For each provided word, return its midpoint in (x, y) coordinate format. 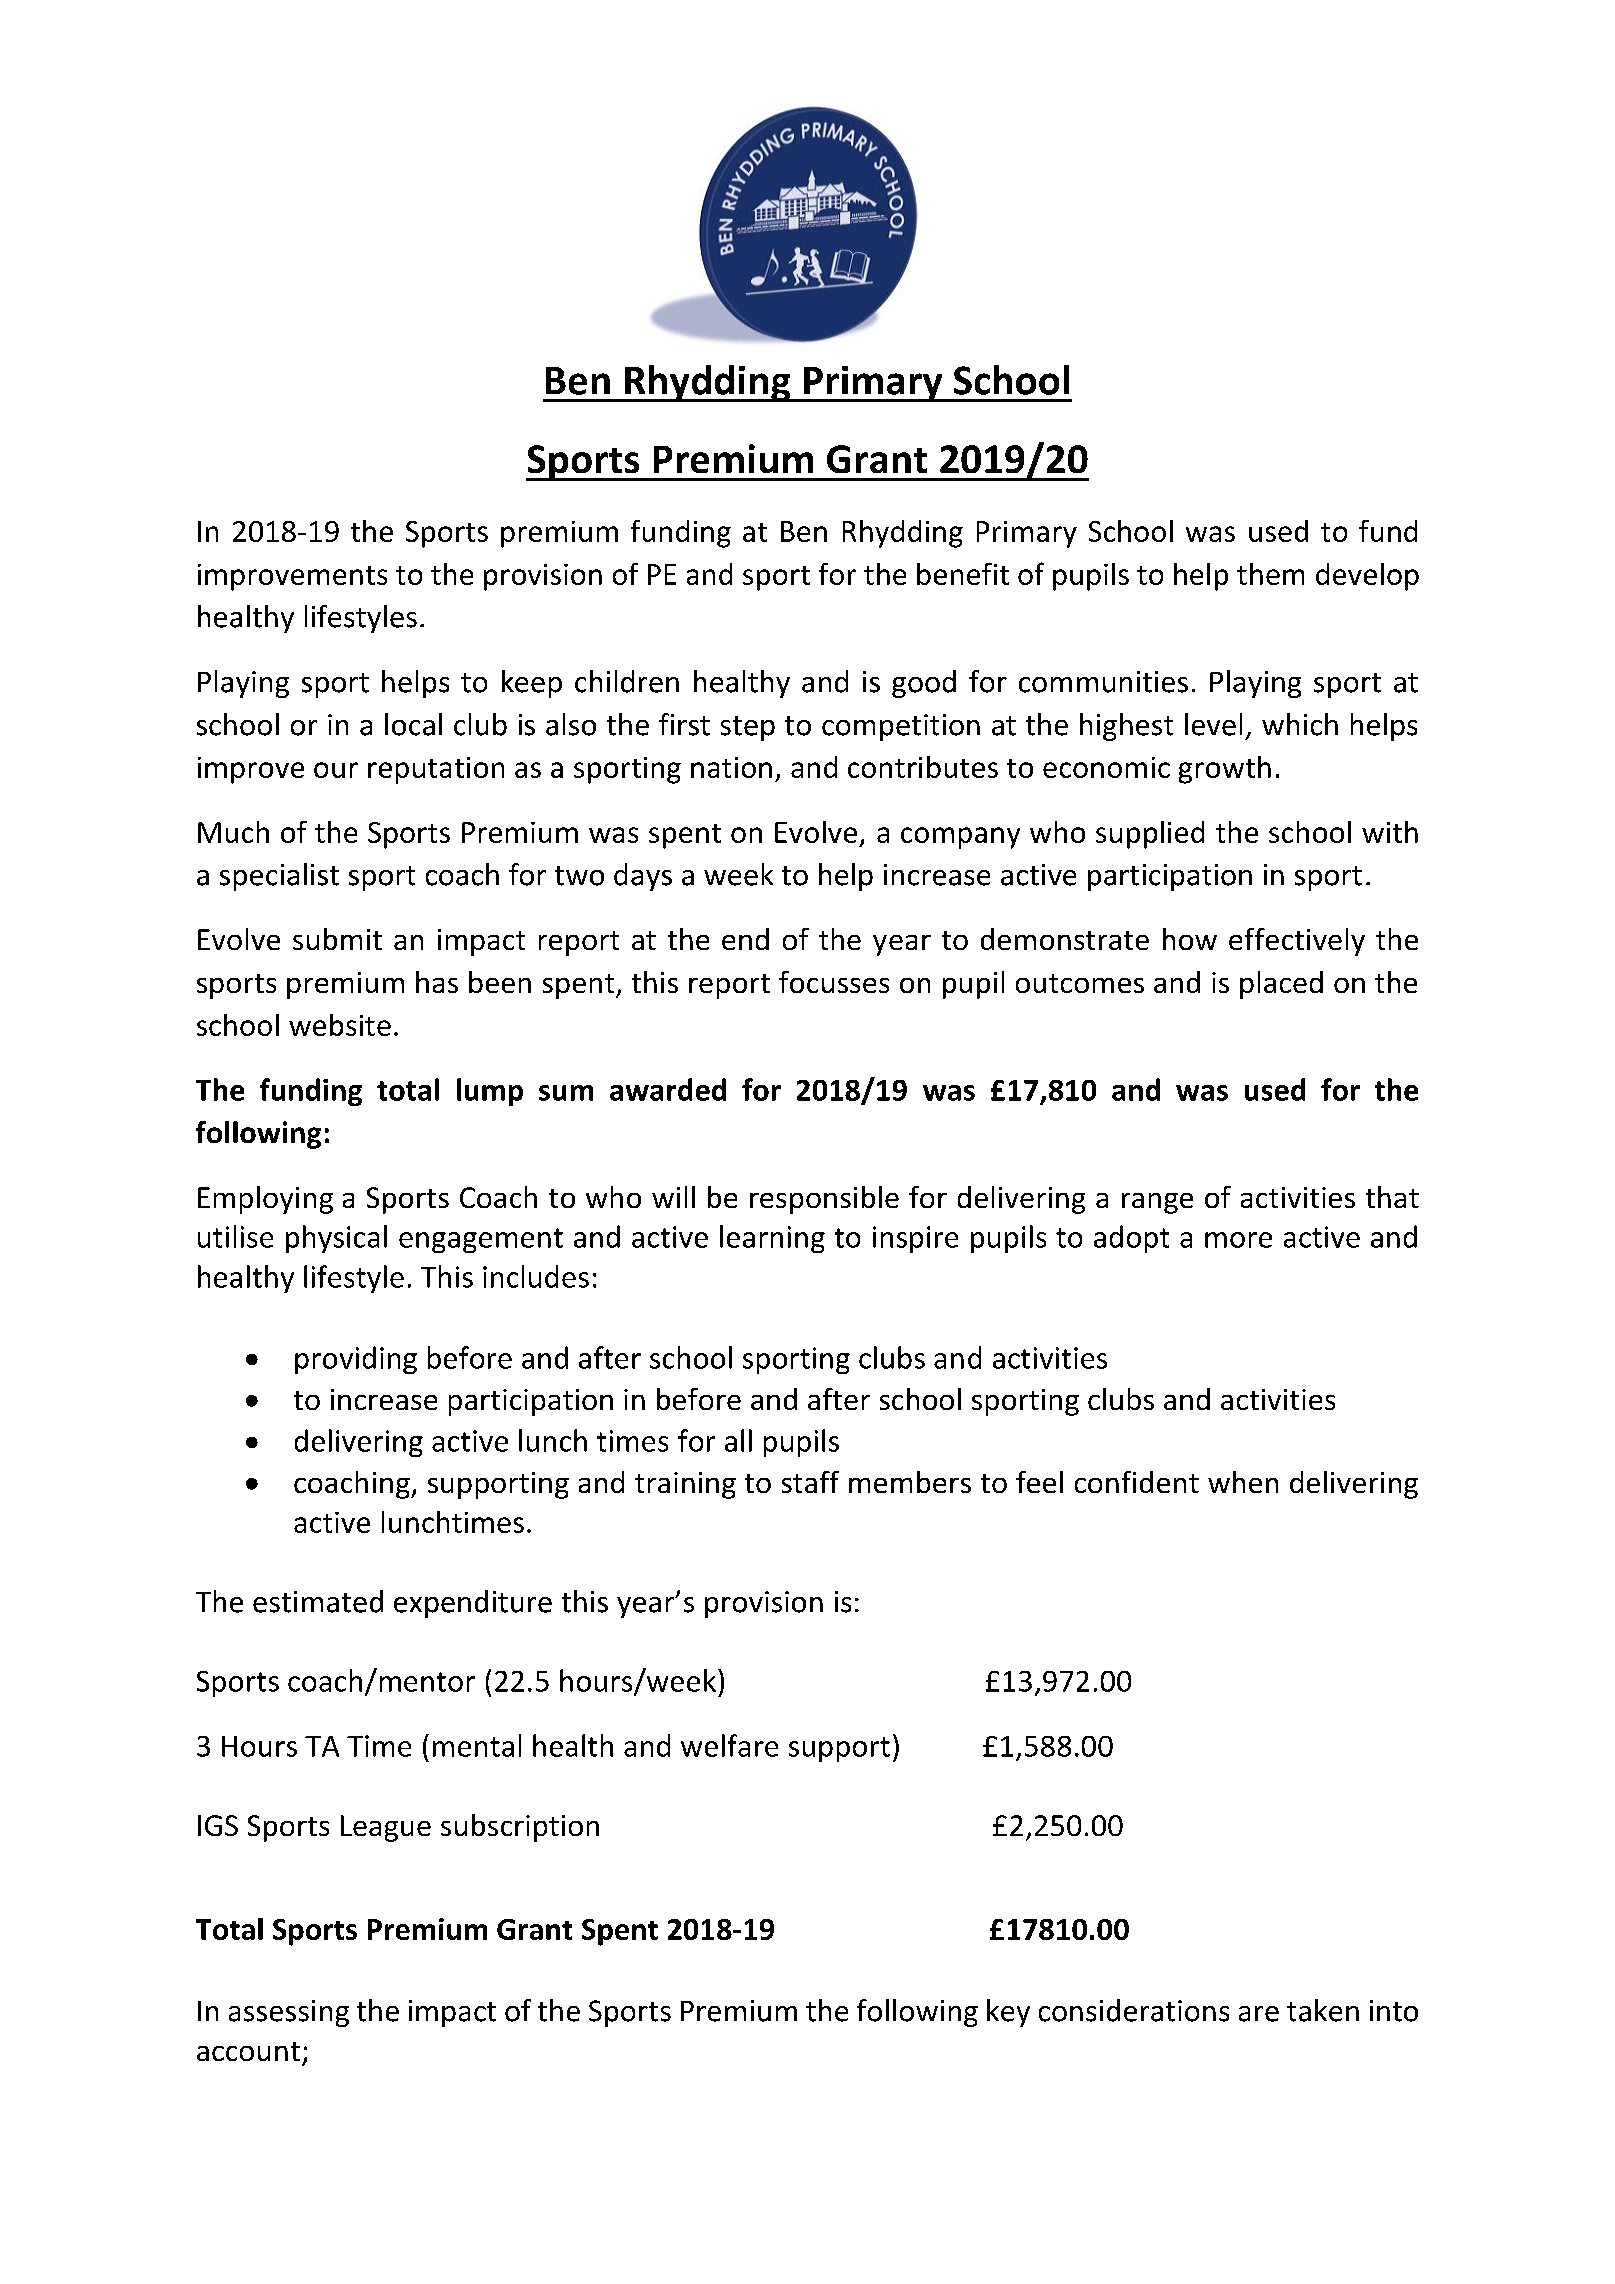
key (1008, 2013)
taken (1323, 2010)
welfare (729, 1745)
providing (356, 1360)
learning (772, 1239)
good (924, 684)
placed (1281, 985)
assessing (289, 2013)
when (1243, 1482)
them (1270, 574)
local (413, 724)
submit (337, 939)
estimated (318, 1601)
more (1238, 1240)
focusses (834, 982)
